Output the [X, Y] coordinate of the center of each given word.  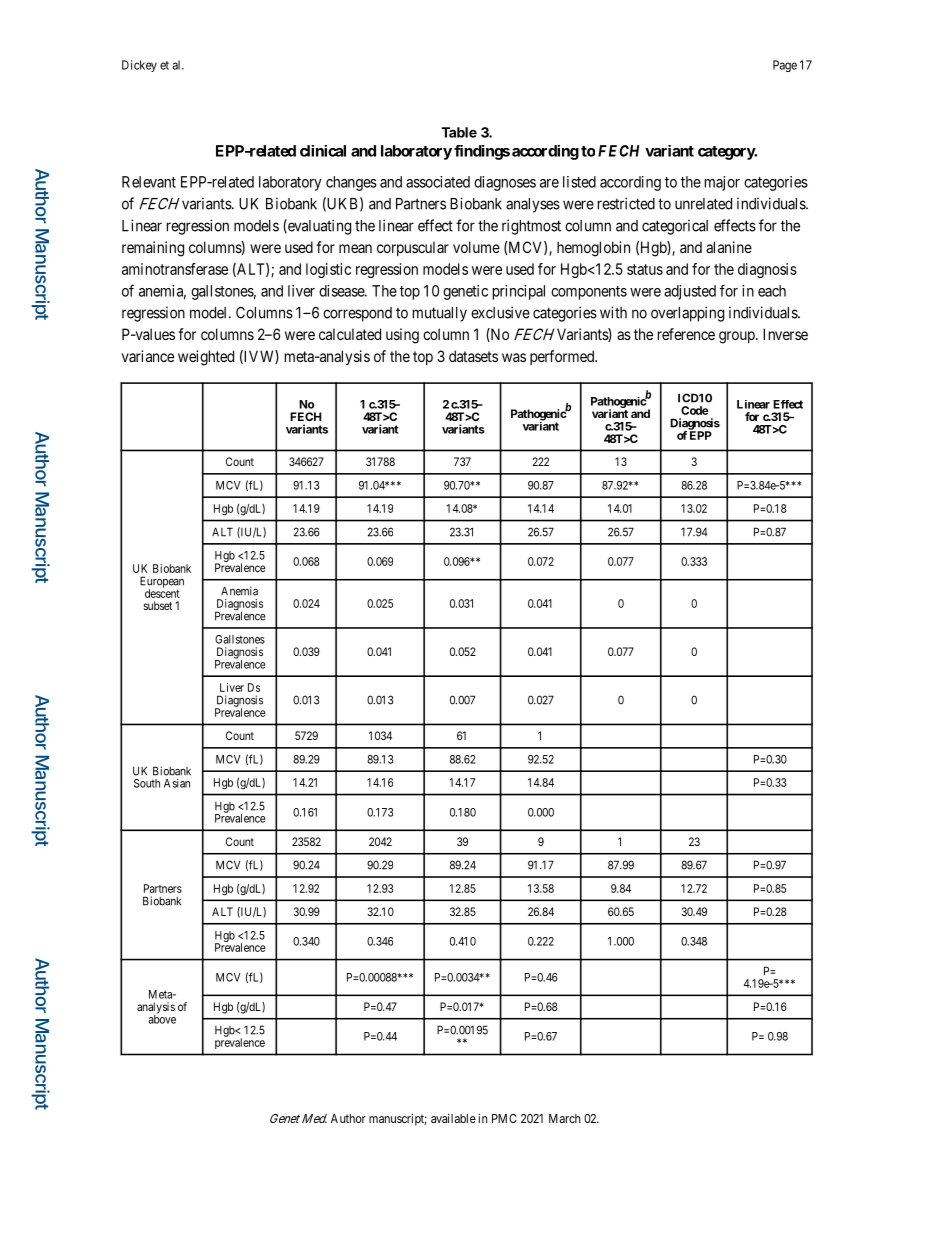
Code [695, 410]
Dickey [139, 66]
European [162, 583]
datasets [473, 356]
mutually [440, 314]
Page [785, 66]
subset [157, 605]
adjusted [690, 292]
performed [563, 357]
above [162, 1018]
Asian [177, 783]
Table [459, 132]
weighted [206, 358]
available [453, 1118]
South [147, 783]
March [564, 1118]
